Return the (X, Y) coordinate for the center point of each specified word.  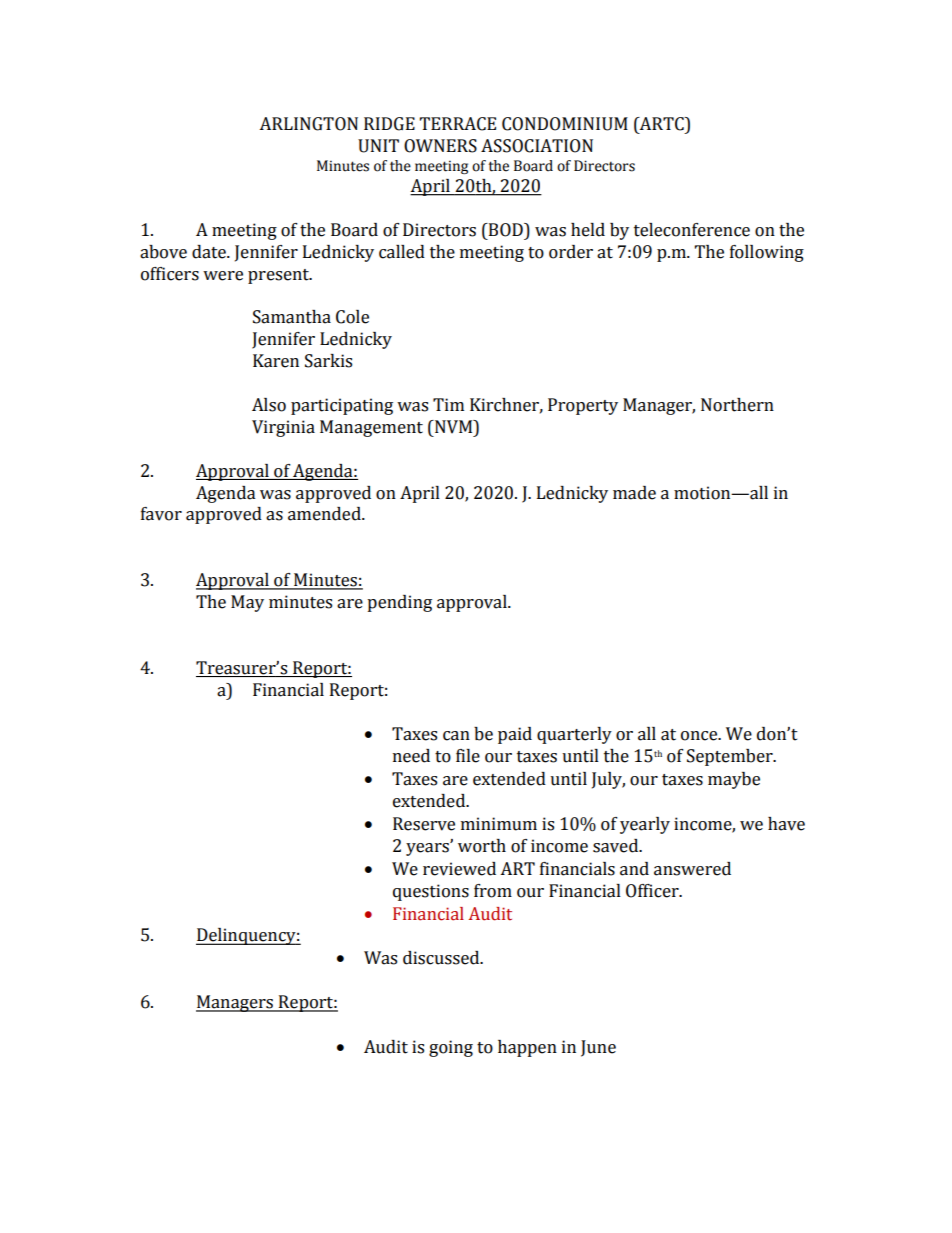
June (598, 1048)
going (451, 1048)
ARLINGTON (308, 124)
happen (527, 1048)
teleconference (692, 230)
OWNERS (440, 146)
